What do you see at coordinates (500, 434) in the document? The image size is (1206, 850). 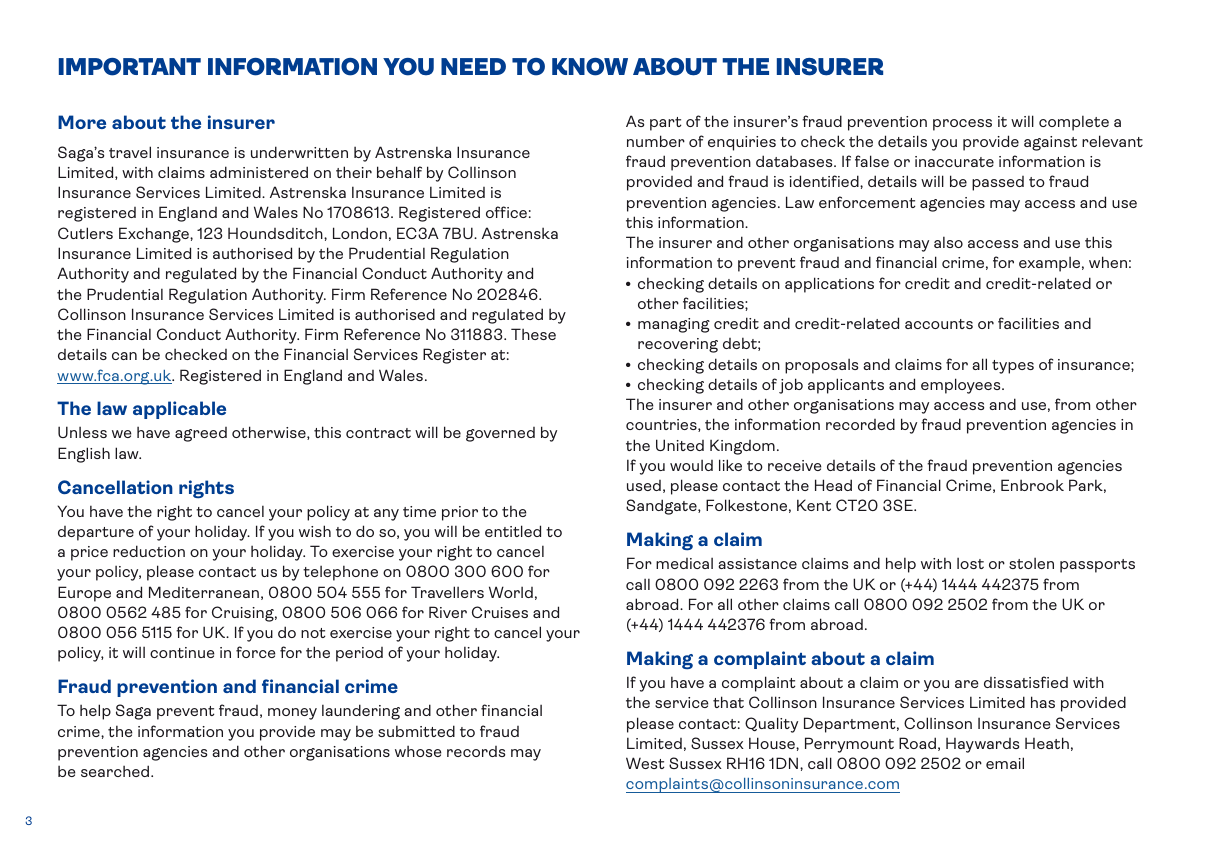 I see `governed` at bounding box center [500, 434].
